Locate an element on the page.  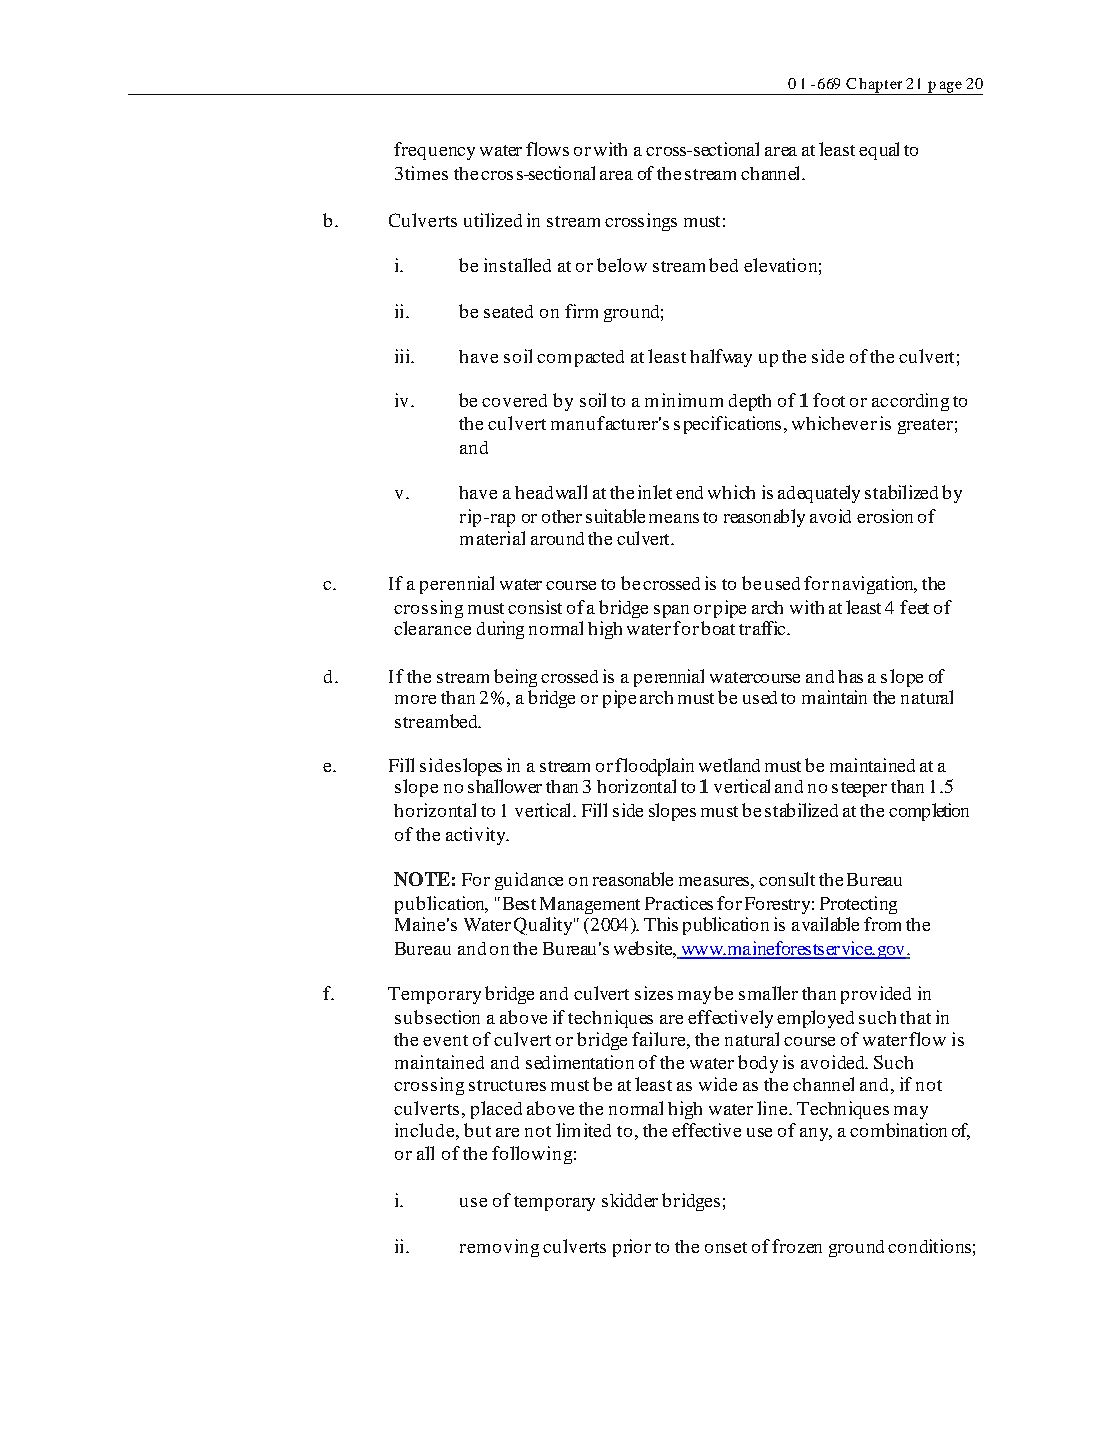
utilized is located at coordinates (493, 220).
